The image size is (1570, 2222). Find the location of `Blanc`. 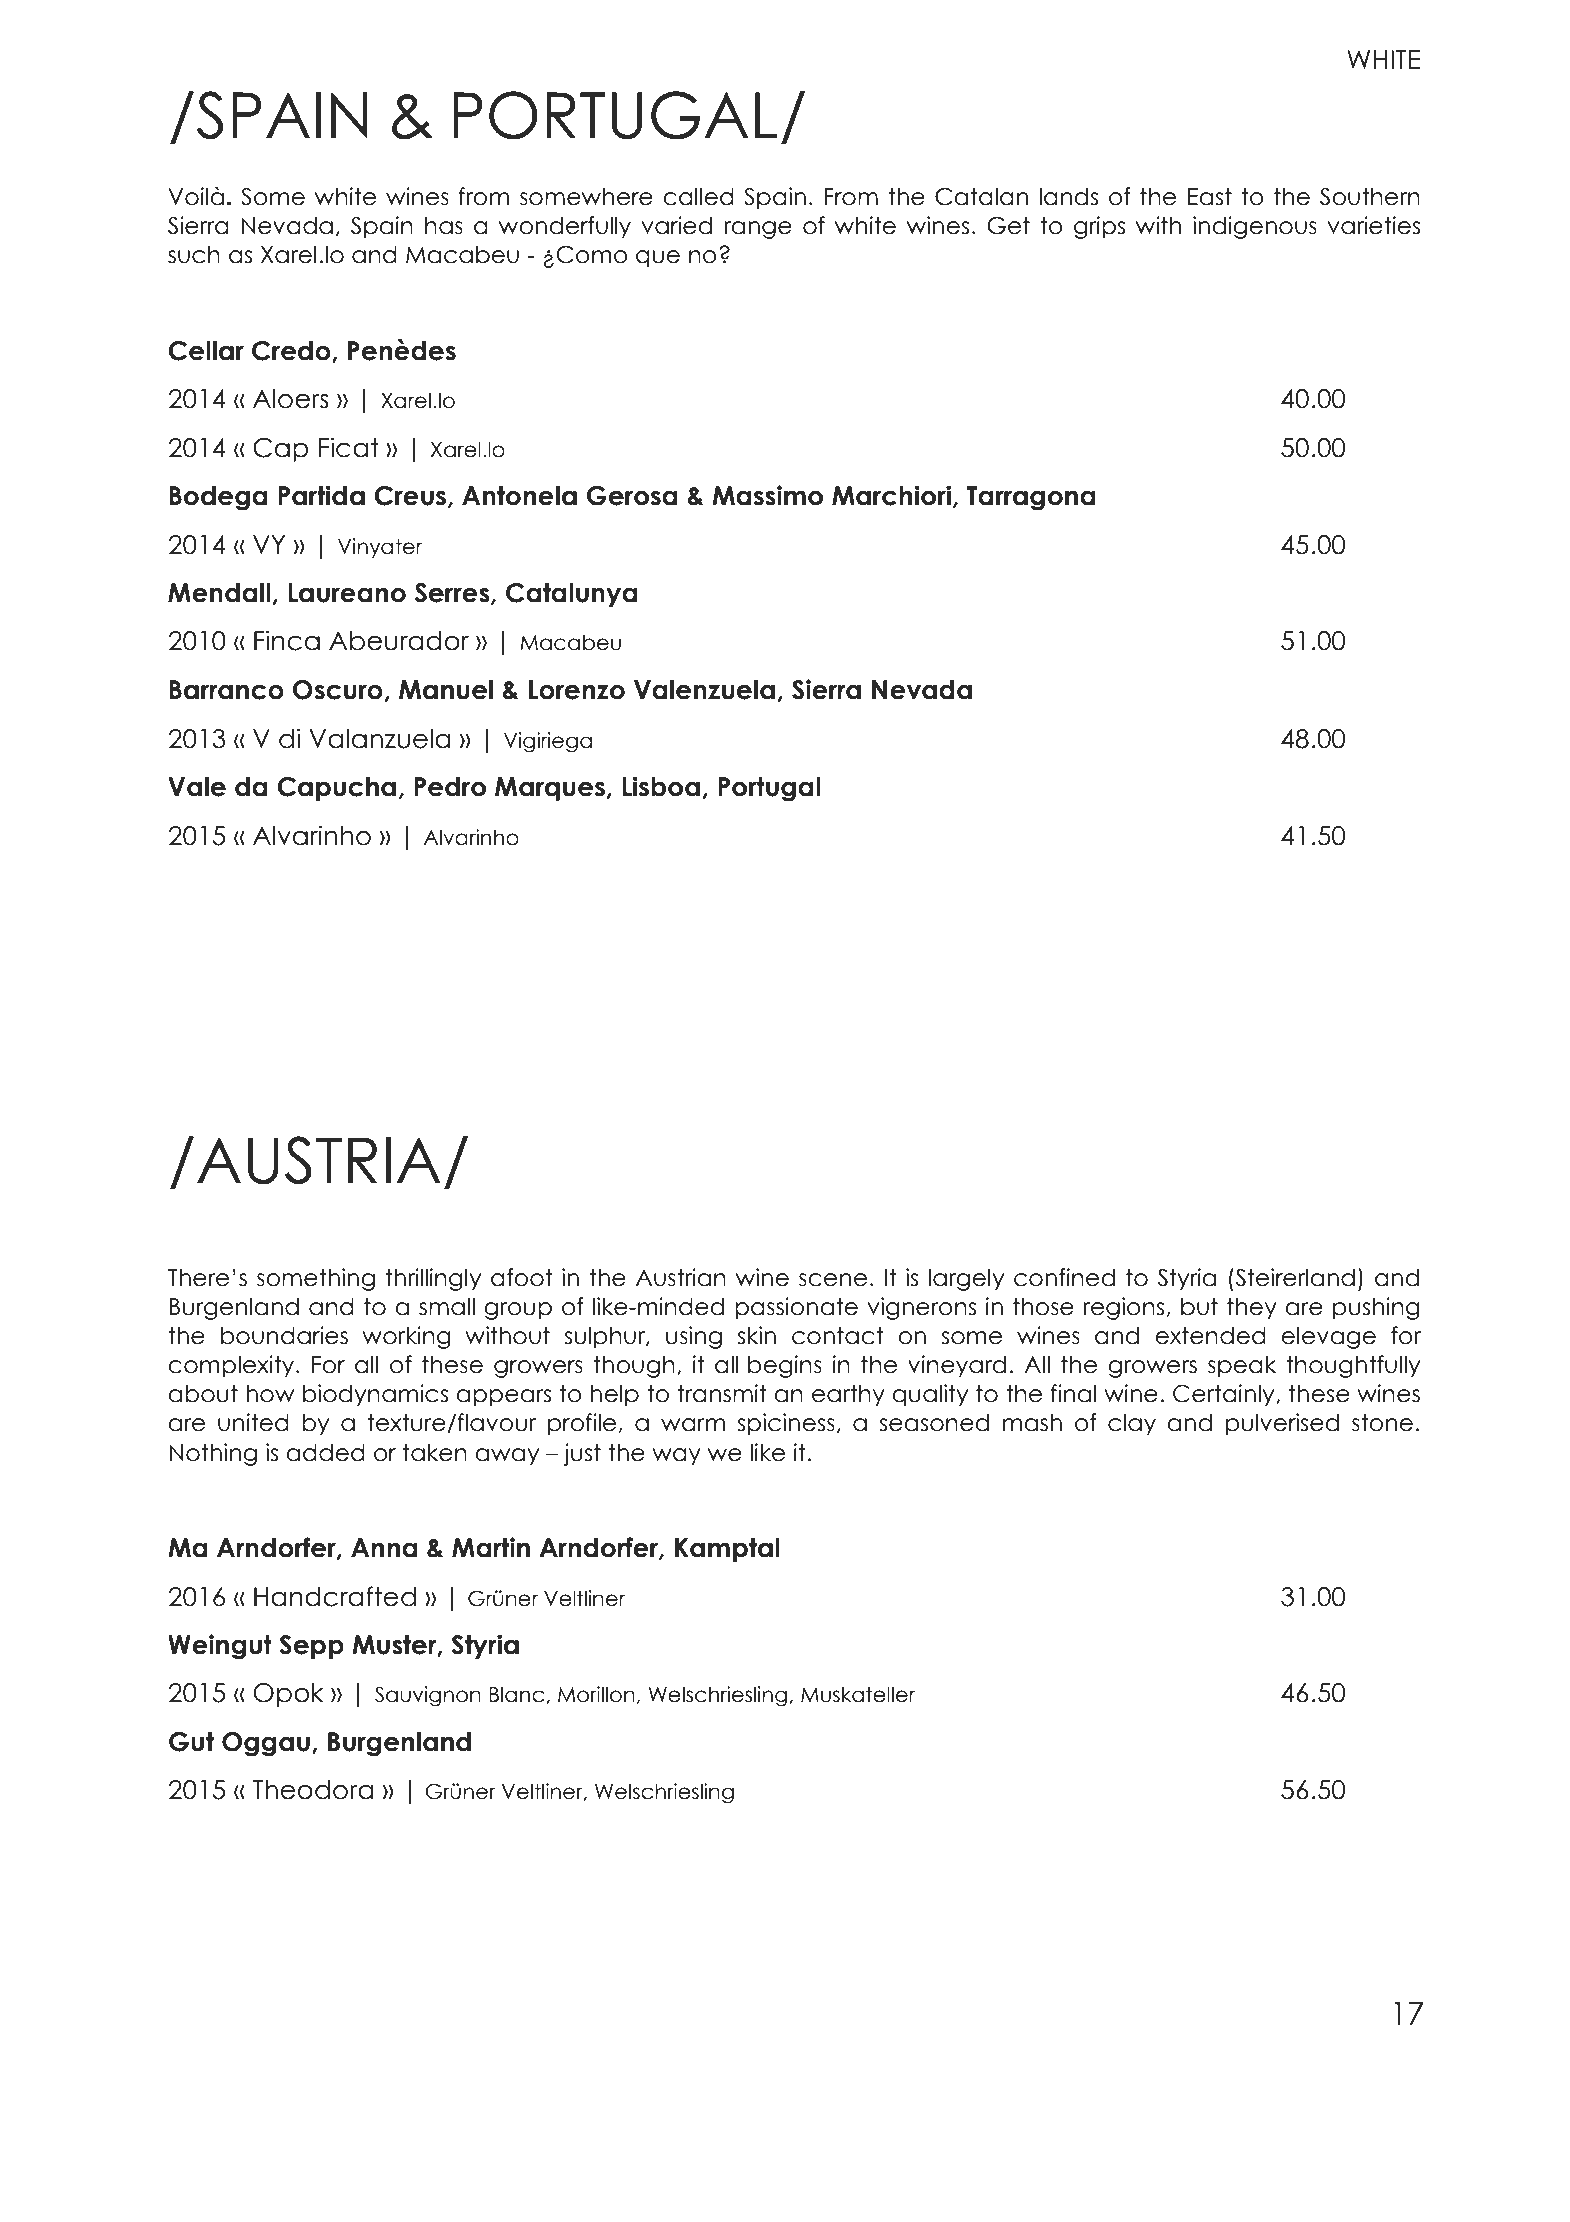

Blanc is located at coordinates (518, 1695).
